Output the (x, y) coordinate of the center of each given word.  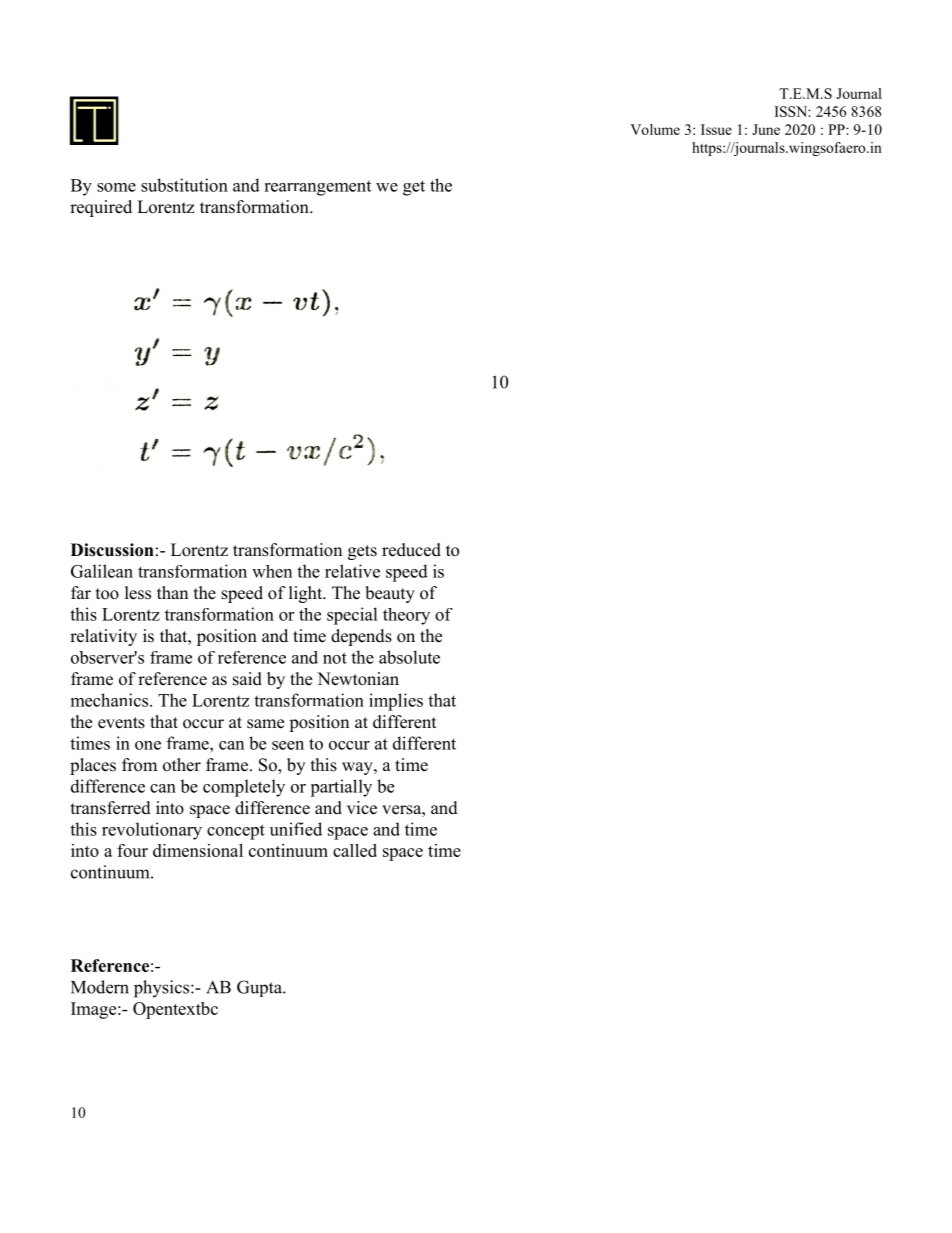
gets (362, 552)
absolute (409, 657)
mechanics (111, 700)
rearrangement (317, 188)
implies (396, 702)
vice (362, 808)
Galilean (102, 571)
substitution (184, 185)
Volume (655, 129)
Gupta (260, 988)
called (355, 850)
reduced (411, 550)
